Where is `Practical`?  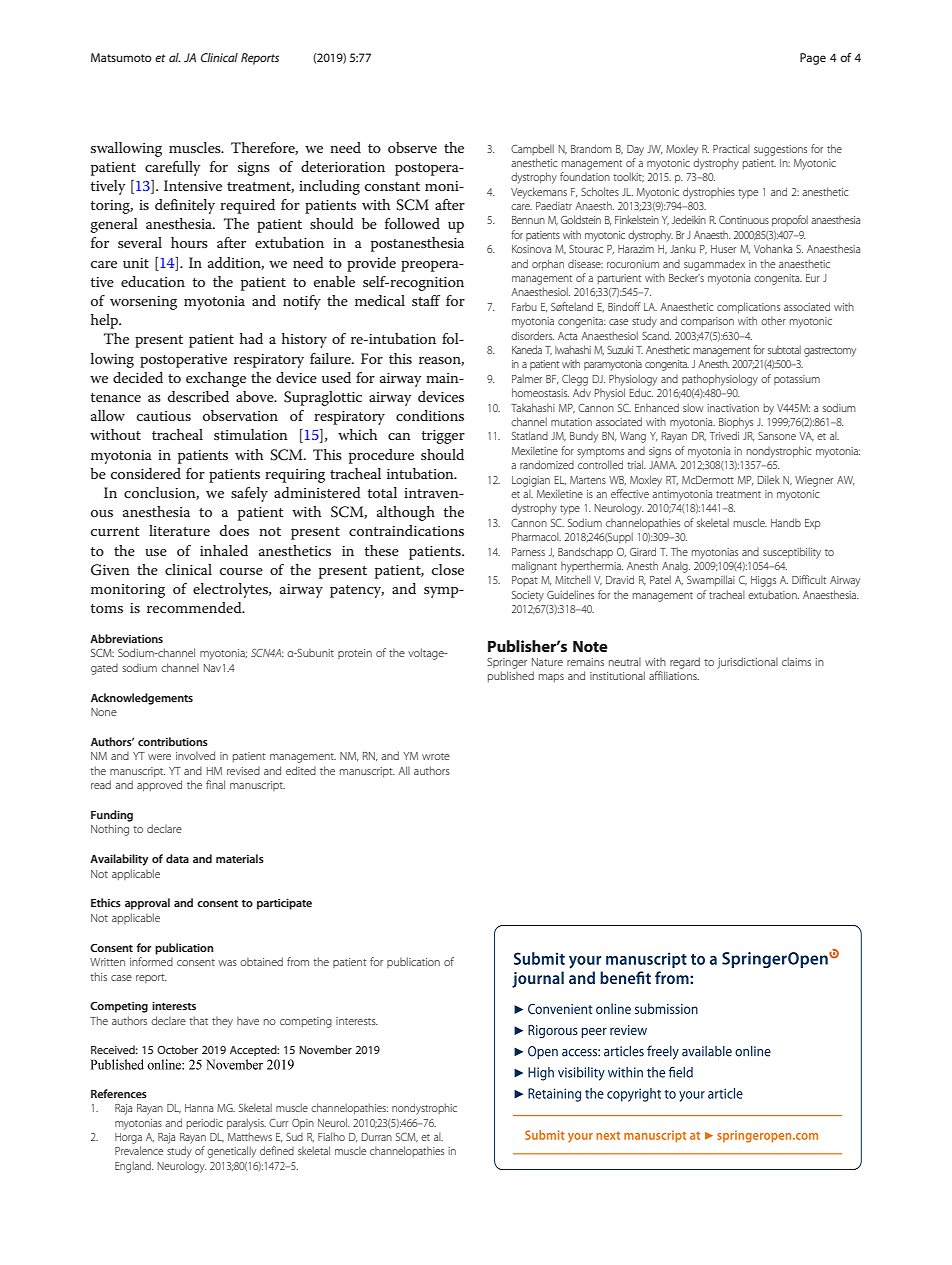
Practical is located at coordinates (731, 148).
